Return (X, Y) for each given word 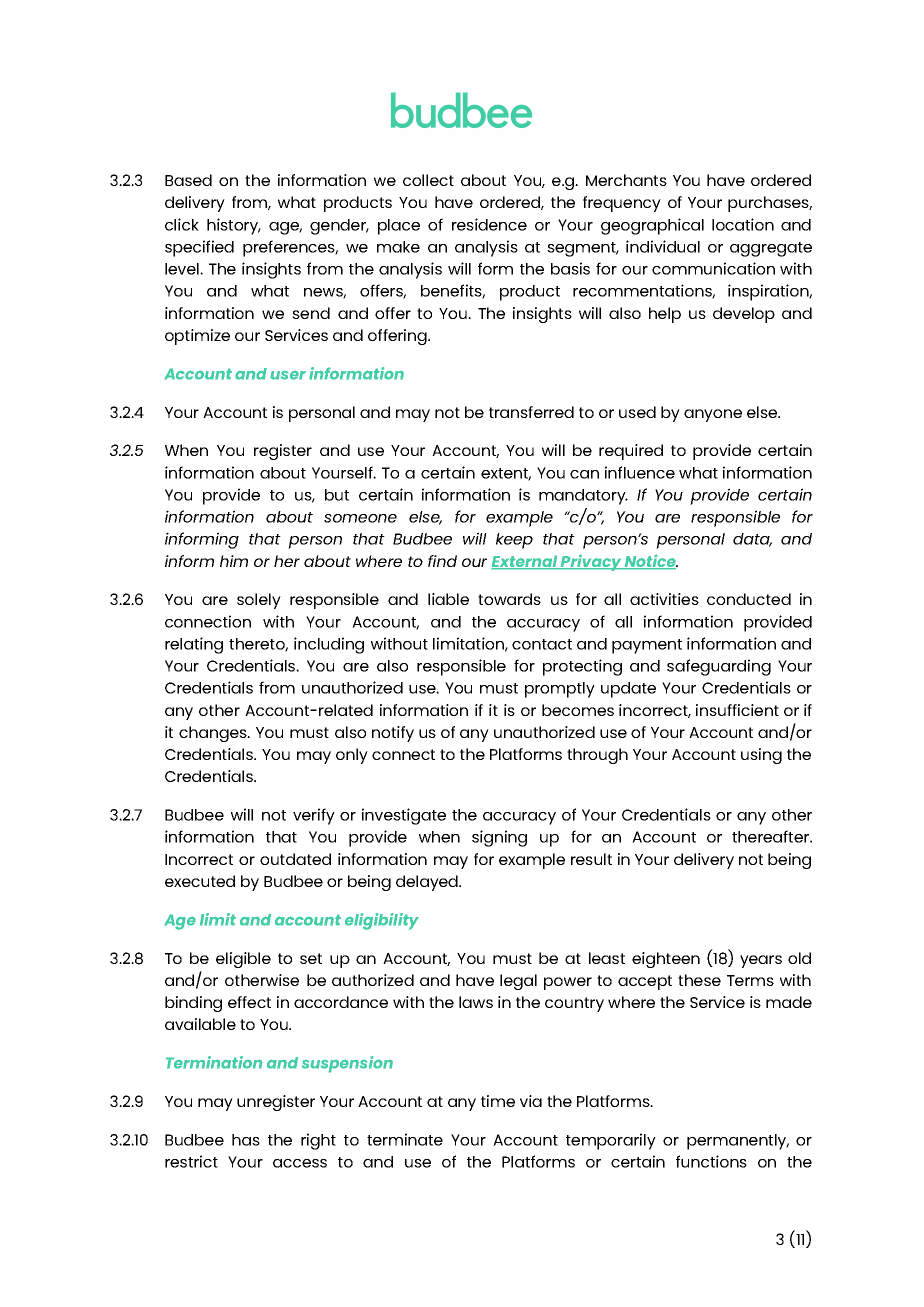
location (743, 224)
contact (542, 644)
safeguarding (719, 667)
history (234, 226)
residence (489, 224)
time (498, 1101)
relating (194, 645)
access (300, 1163)
